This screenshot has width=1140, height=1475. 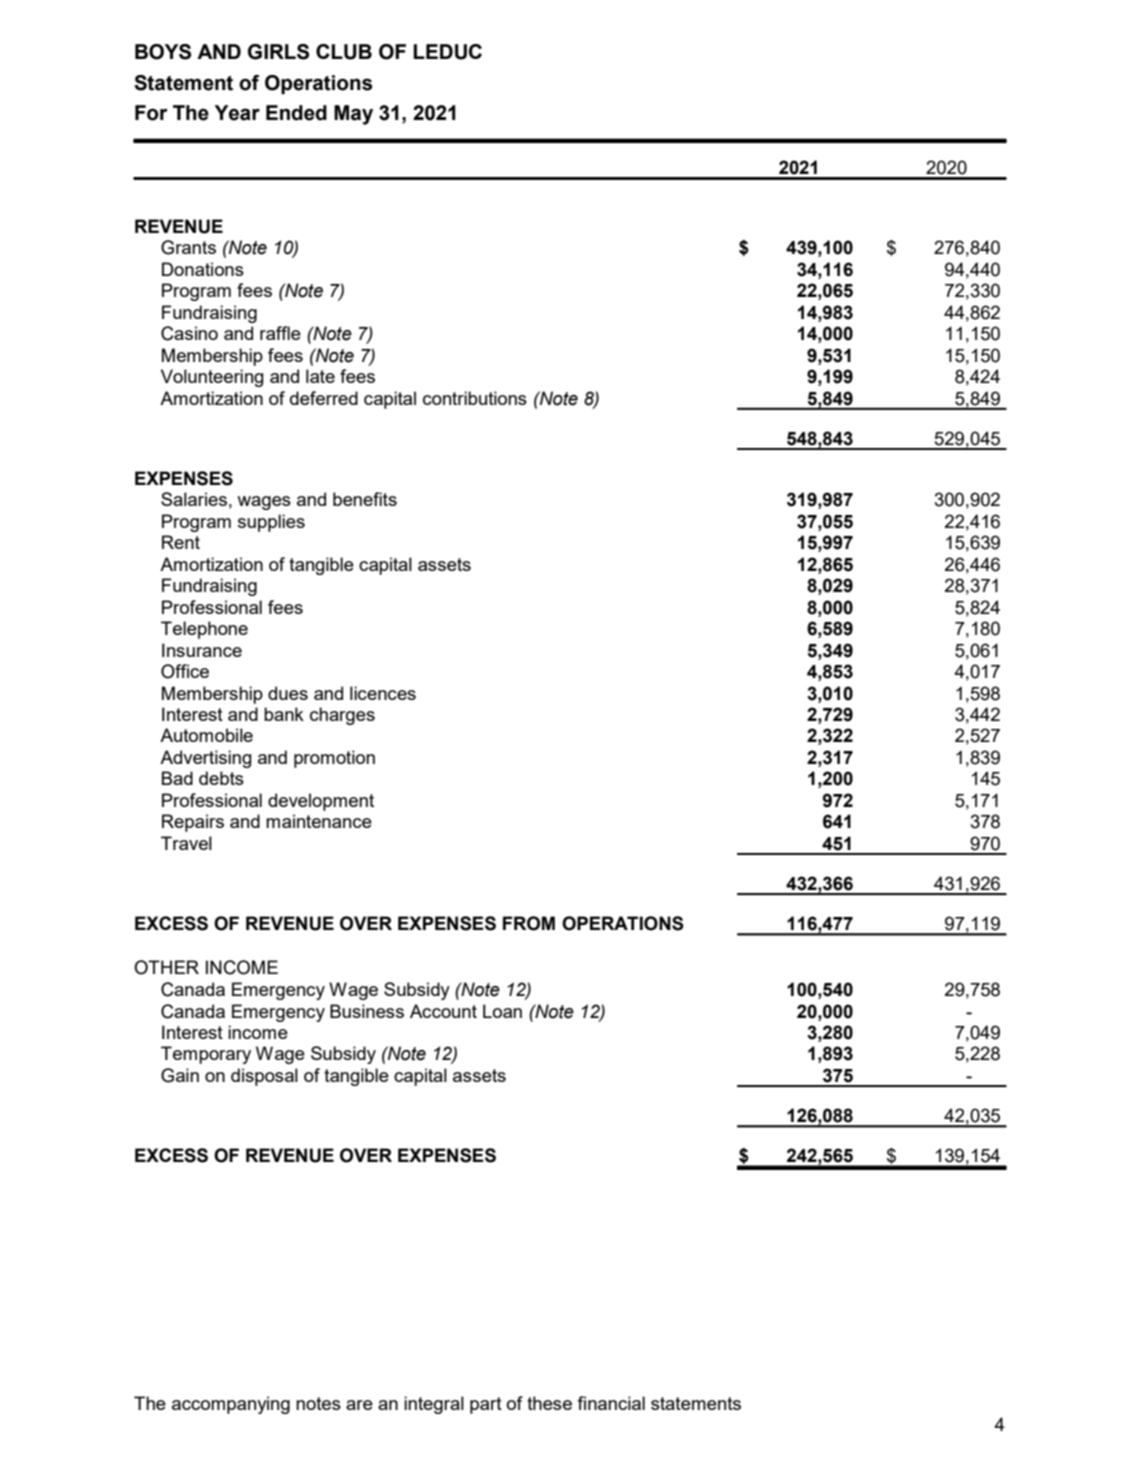 What do you see at coordinates (353, 115) in the screenshot?
I see `May` at bounding box center [353, 115].
